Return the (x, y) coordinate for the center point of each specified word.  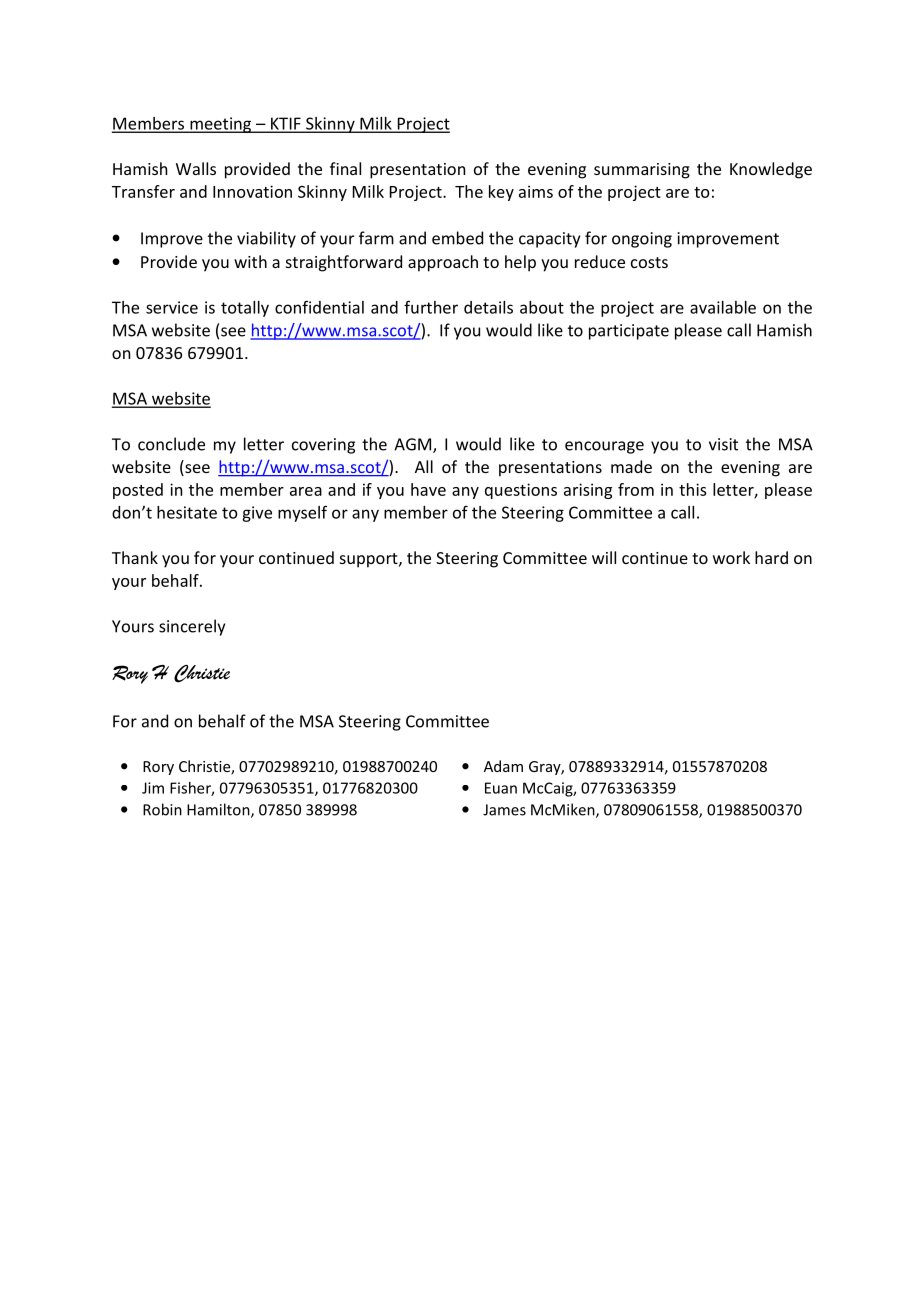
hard (771, 557)
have (428, 489)
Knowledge (771, 170)
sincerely (192, 627)
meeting (221, 125)
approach (443, 263)
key (501, 193)
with (250, 261)
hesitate (187, 512)
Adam (503, 766)
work (731, 557)
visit (723, 444)
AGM (414, 445)
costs (649, 262)
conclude (171, 444)
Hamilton (219, 810)
